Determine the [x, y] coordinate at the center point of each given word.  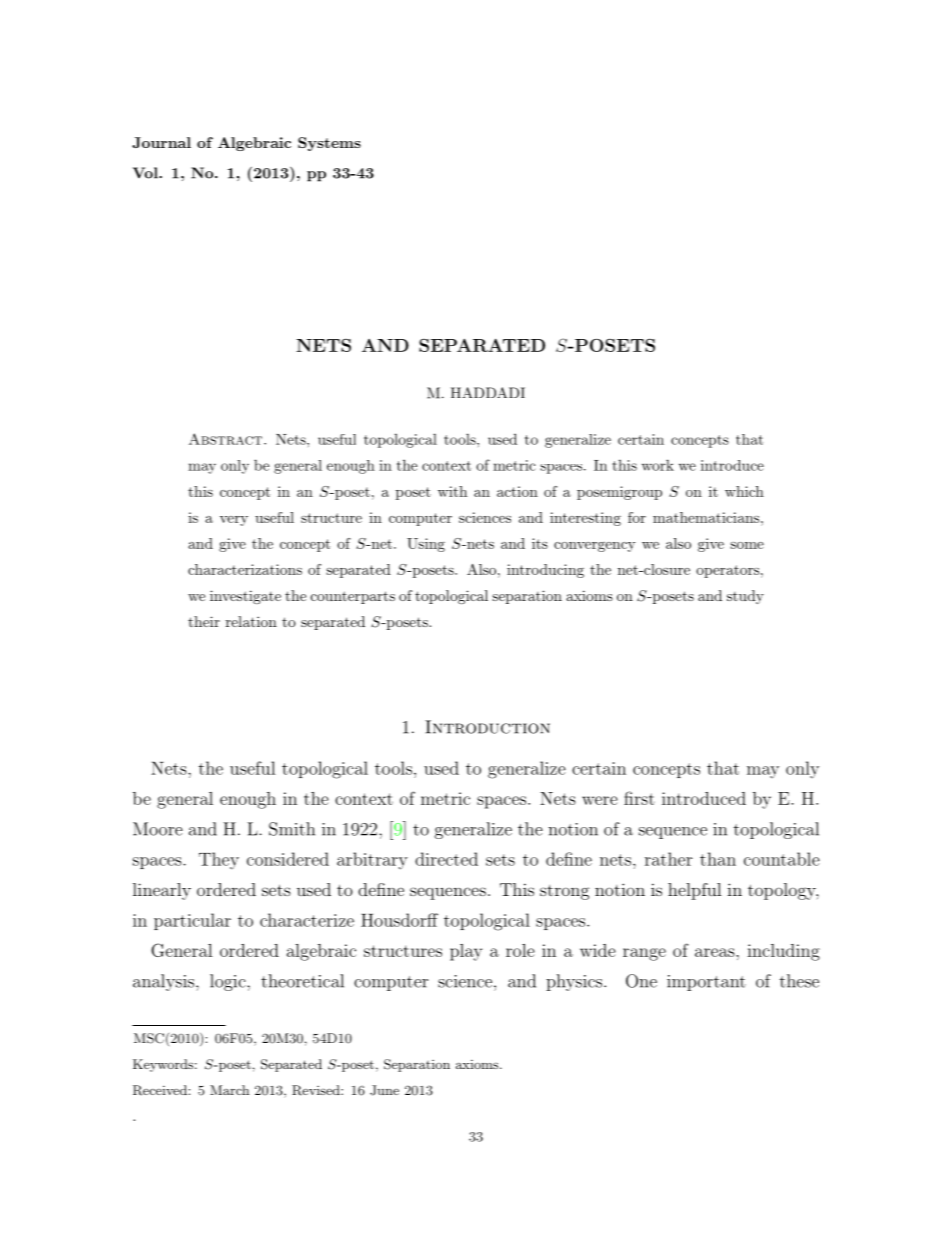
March [229, 1090]
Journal [161, 142]
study [745, 597]
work [658, 465]
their [204, 621]
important [706, 983]
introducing [545, 571]
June [384, 1090]
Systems [329, 144]
